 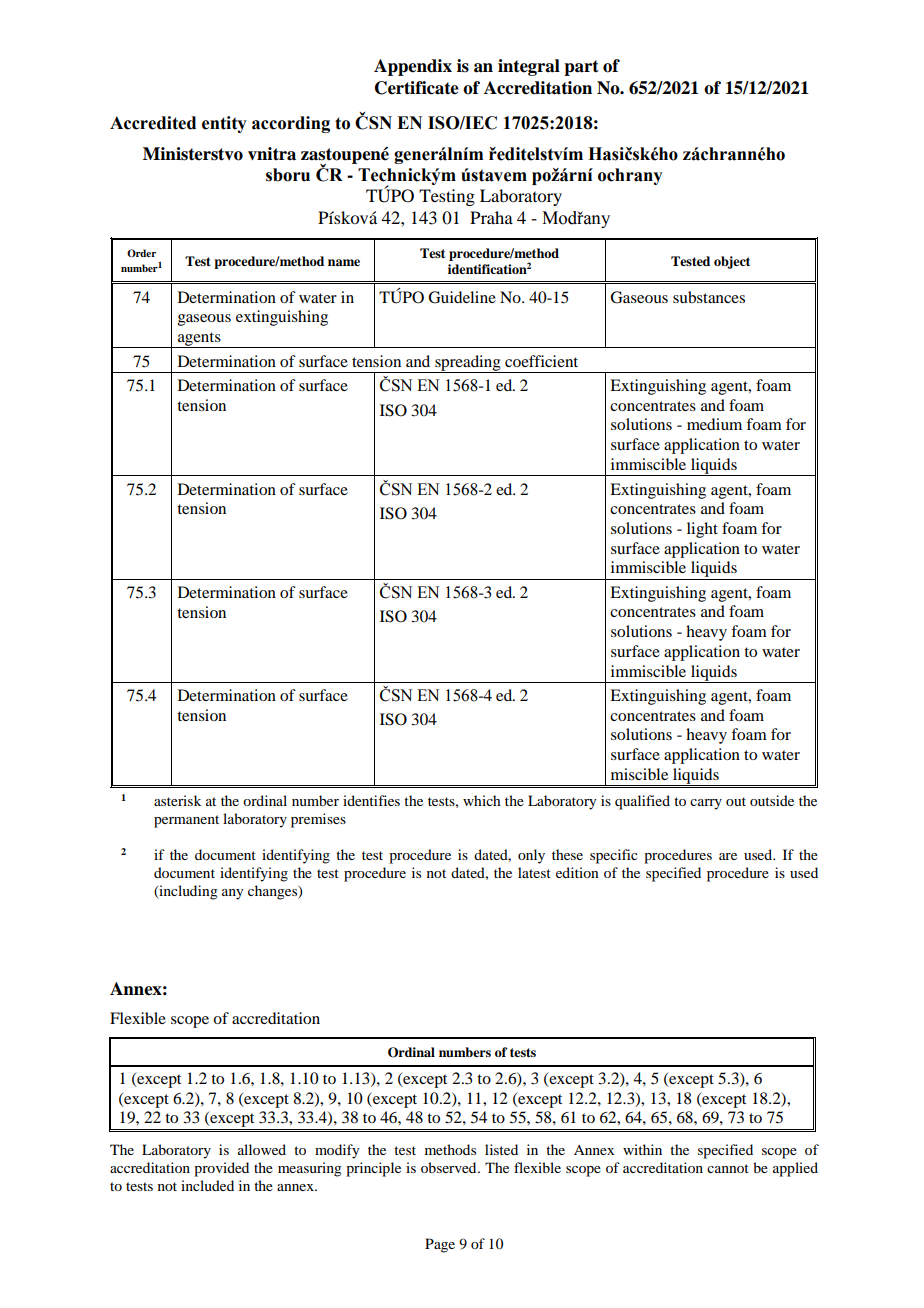 What do you see at coordinates (714, 424) in the screenshot?
I see `medium` at bounding box center [714, 424].
